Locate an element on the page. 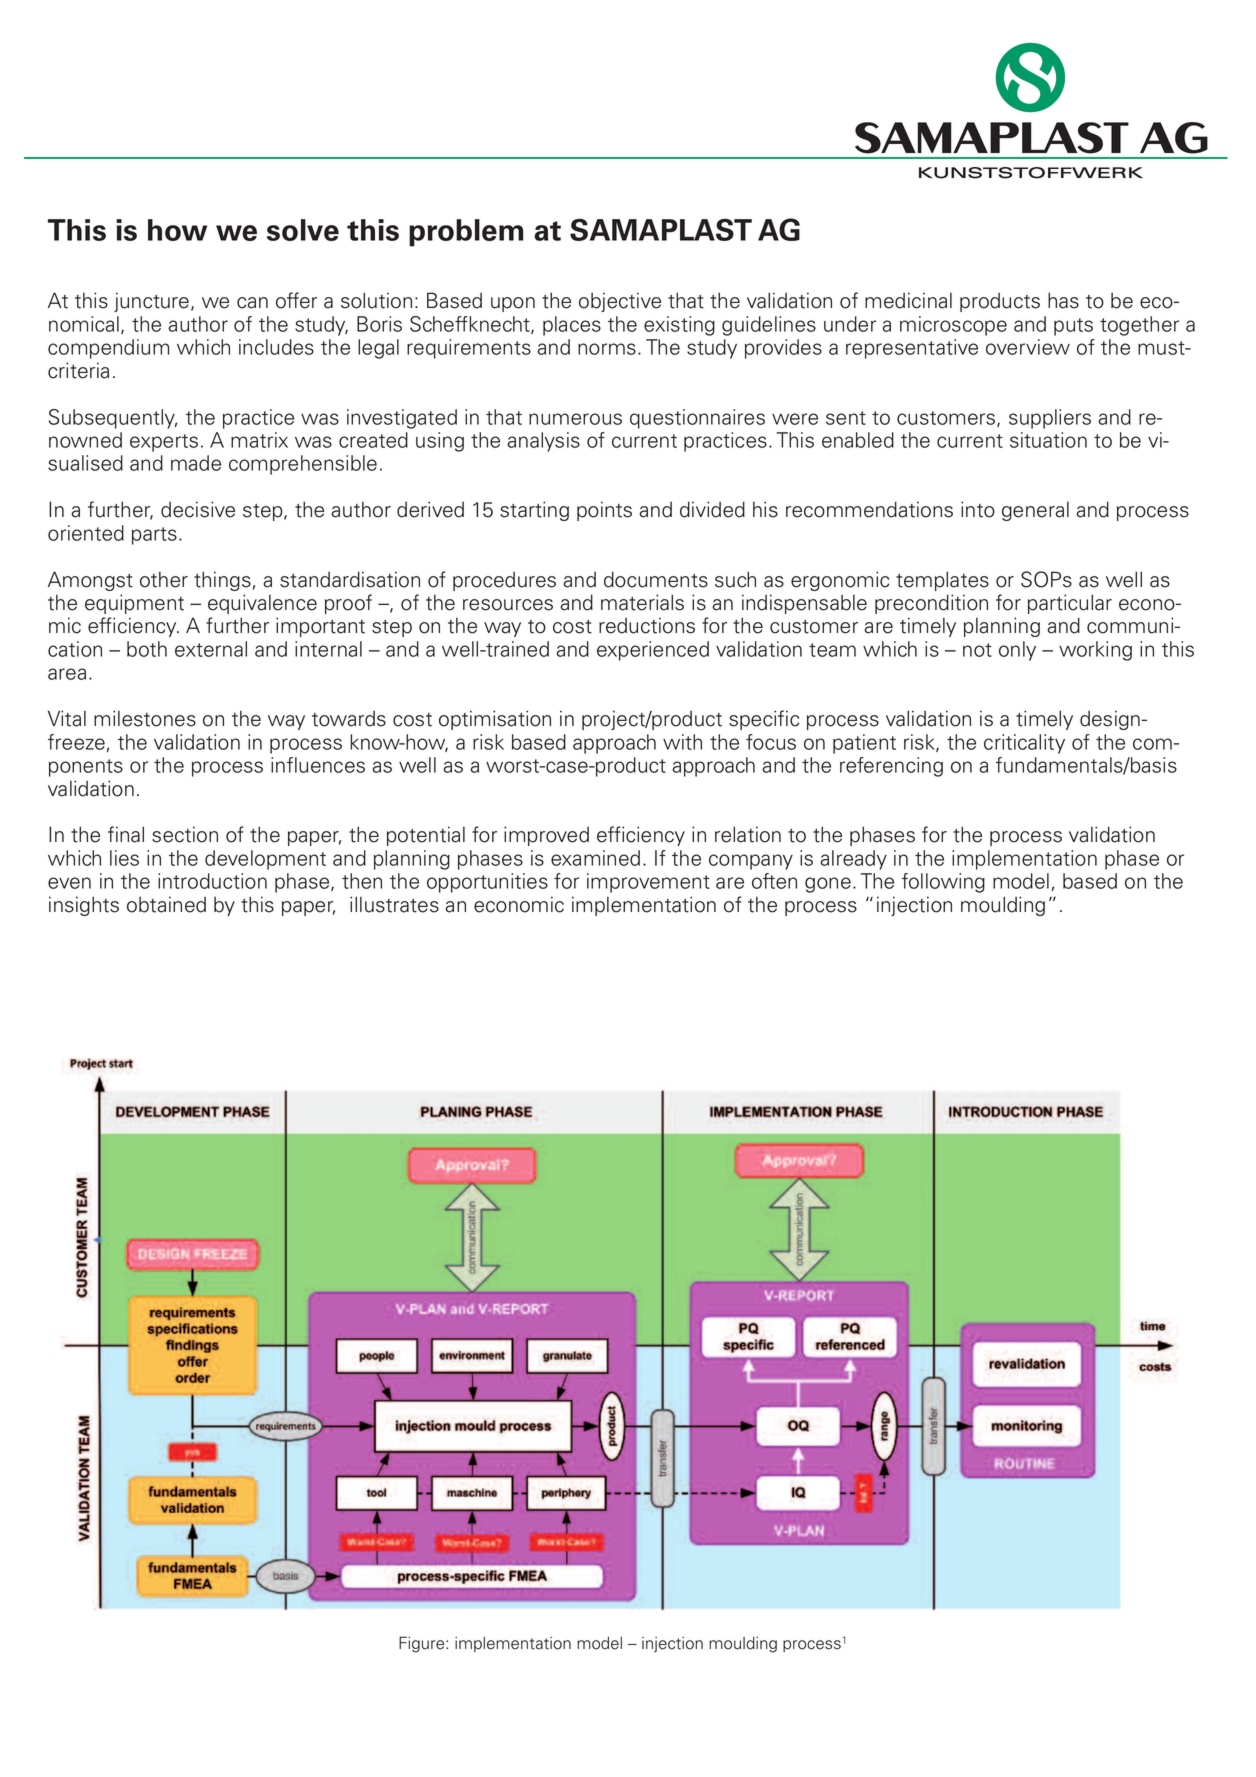 The image size is (1256, 1777). with is located at coordinates (682, 742).
